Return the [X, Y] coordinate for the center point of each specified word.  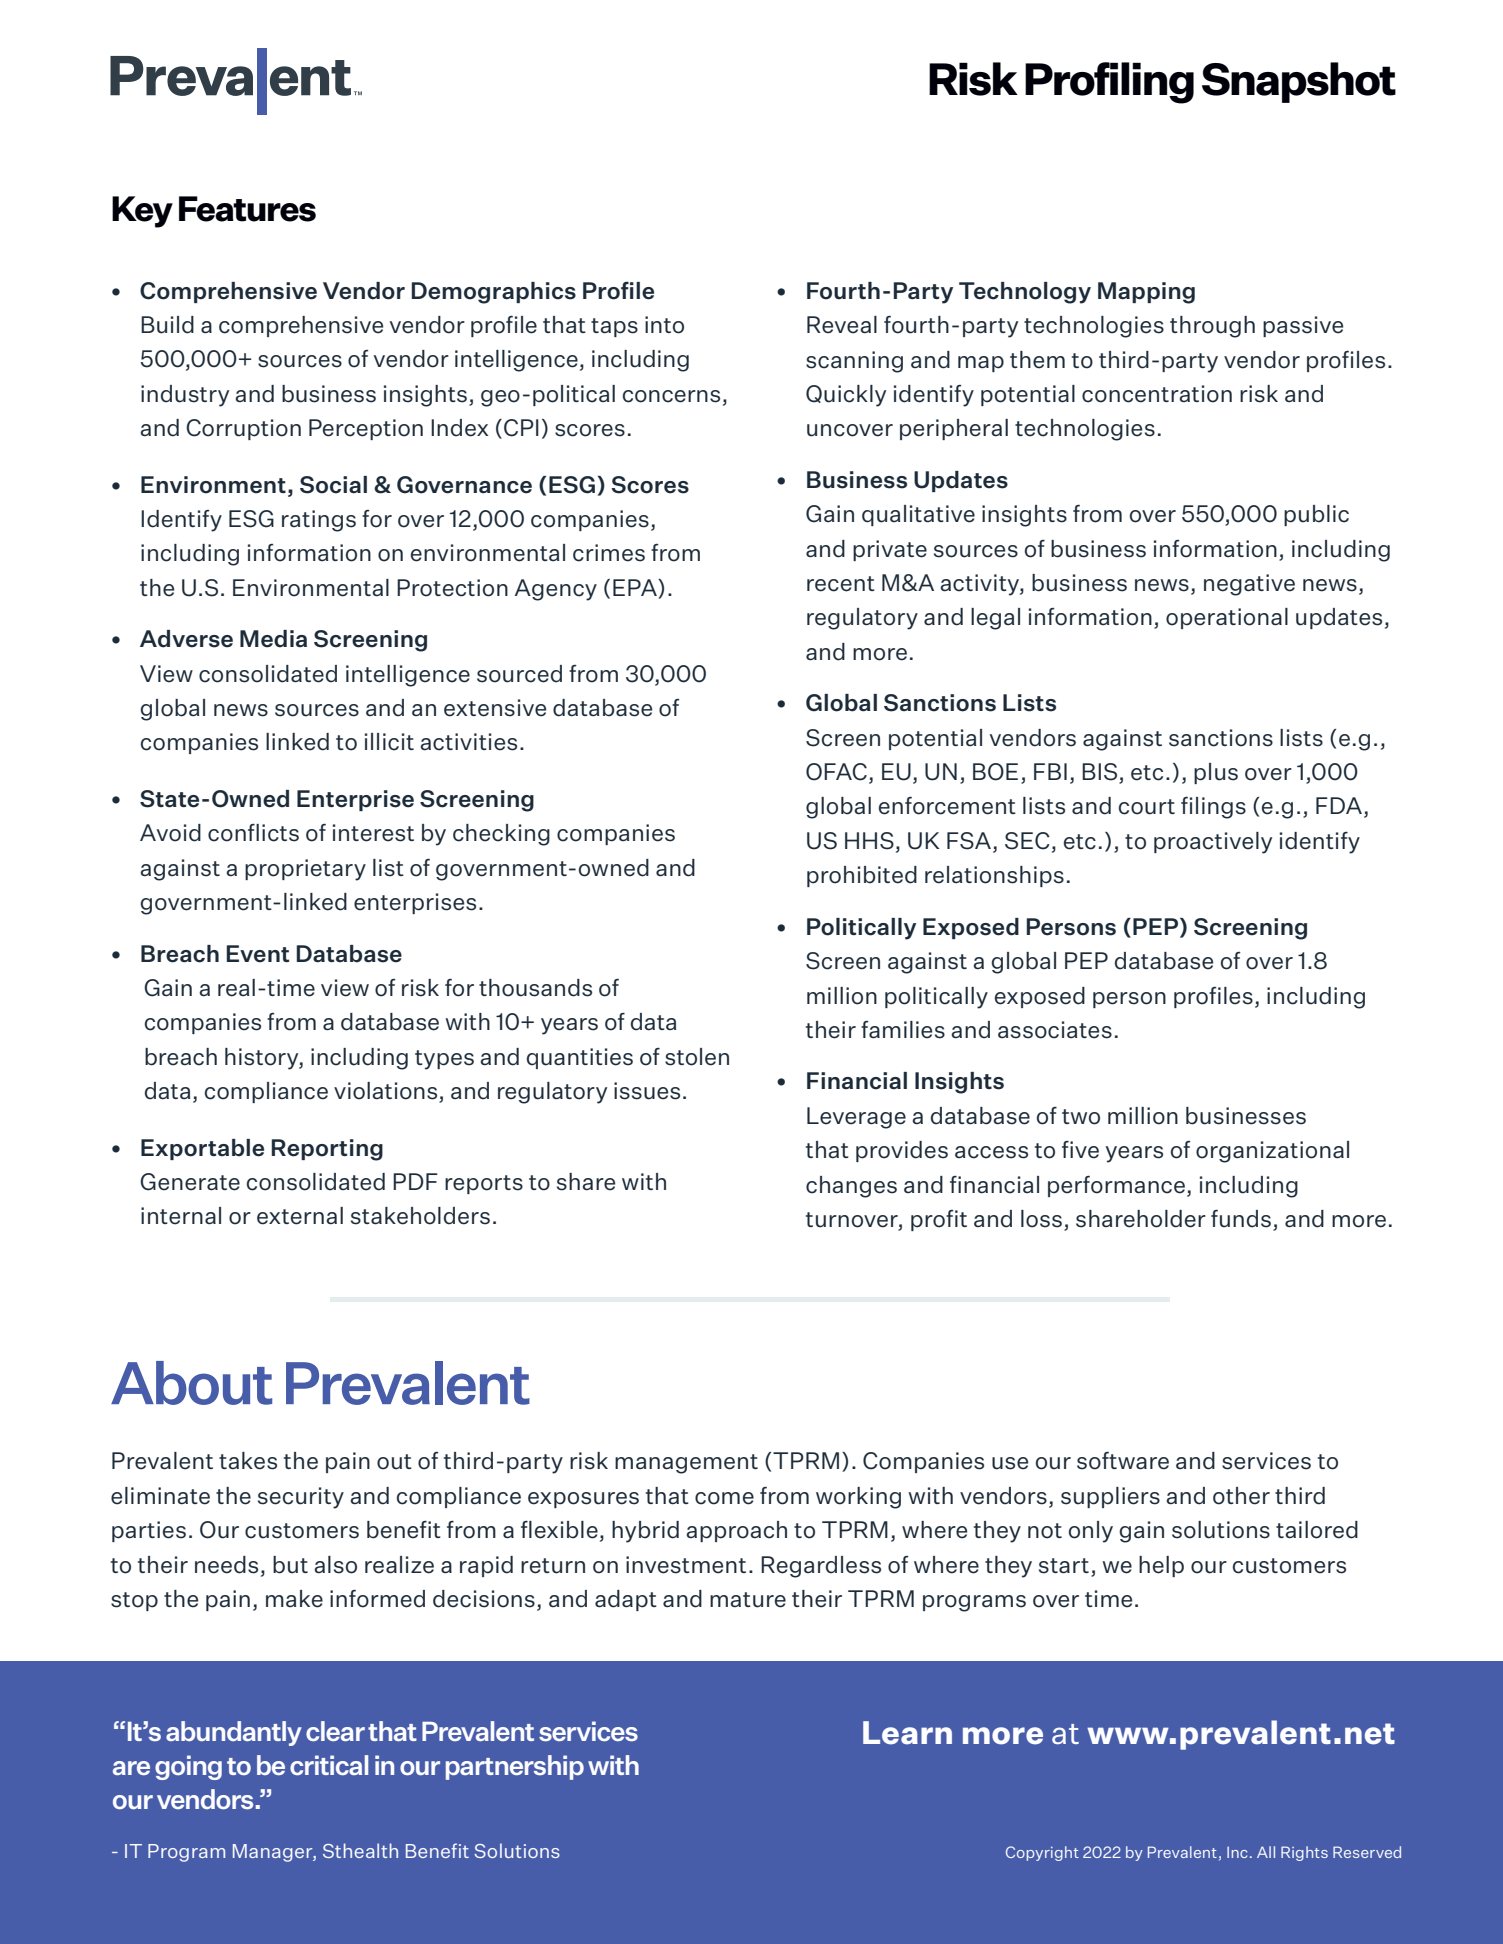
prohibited [862, 876]
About [191, 1383]
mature [748, 1600]
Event [258, 954]
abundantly [234, 1733]
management [686, 1464]
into [664, 325]
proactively [1213, 843]
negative [1249, 585]
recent [841, 584]
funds [1241, 1218]
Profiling [1109, 83]
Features [247, 209]
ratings [319, 521]
